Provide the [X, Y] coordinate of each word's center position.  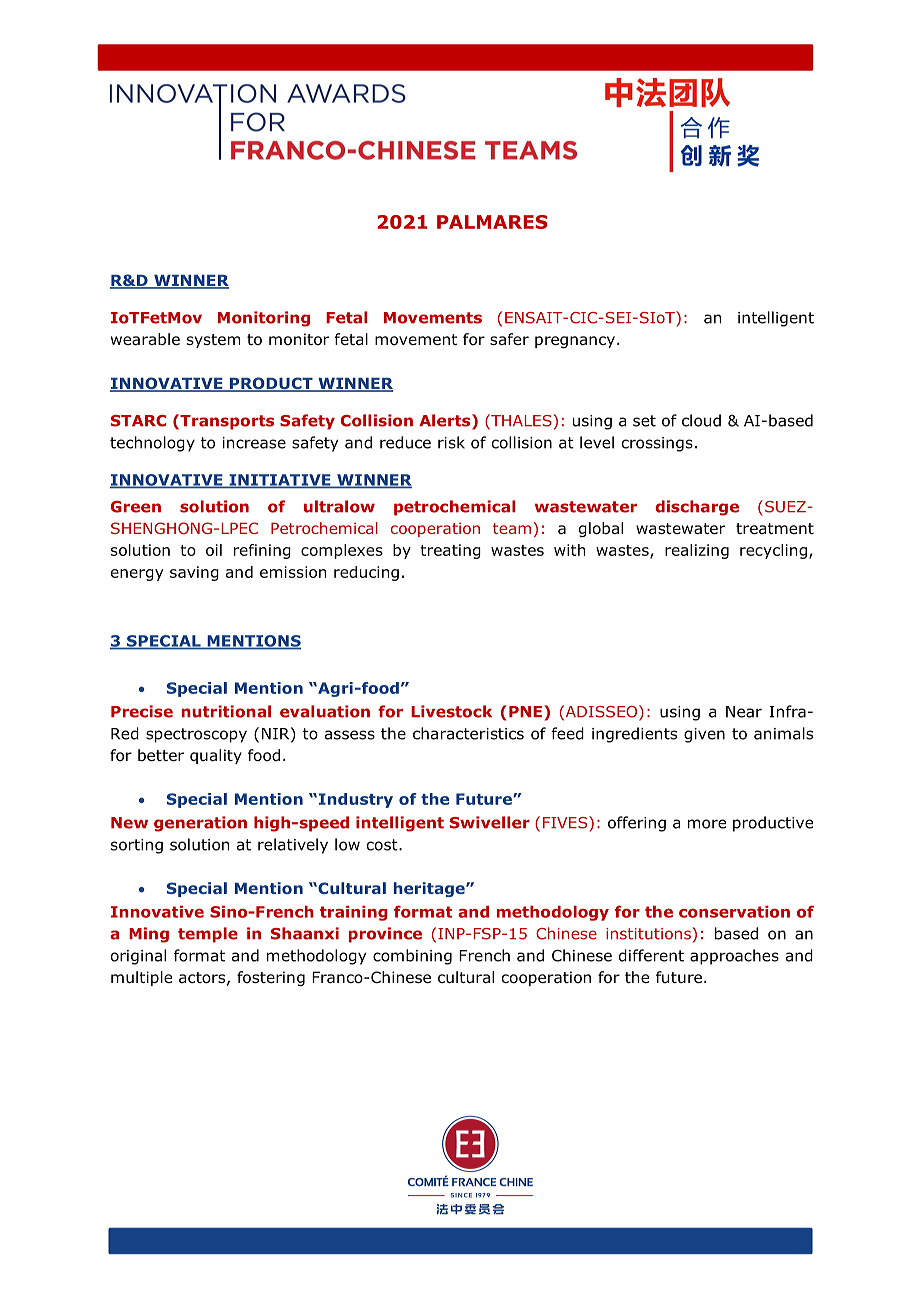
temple [208, 935]
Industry [356, 800]
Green [136, 507]
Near [744, 712]
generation [200, 824]
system [213, 341]
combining [412, 957]
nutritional [226, 711]
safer [509, 339]
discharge [697, 508]
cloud [701, 420]
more [707, 824]
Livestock [451, 711]
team [512, 528]
